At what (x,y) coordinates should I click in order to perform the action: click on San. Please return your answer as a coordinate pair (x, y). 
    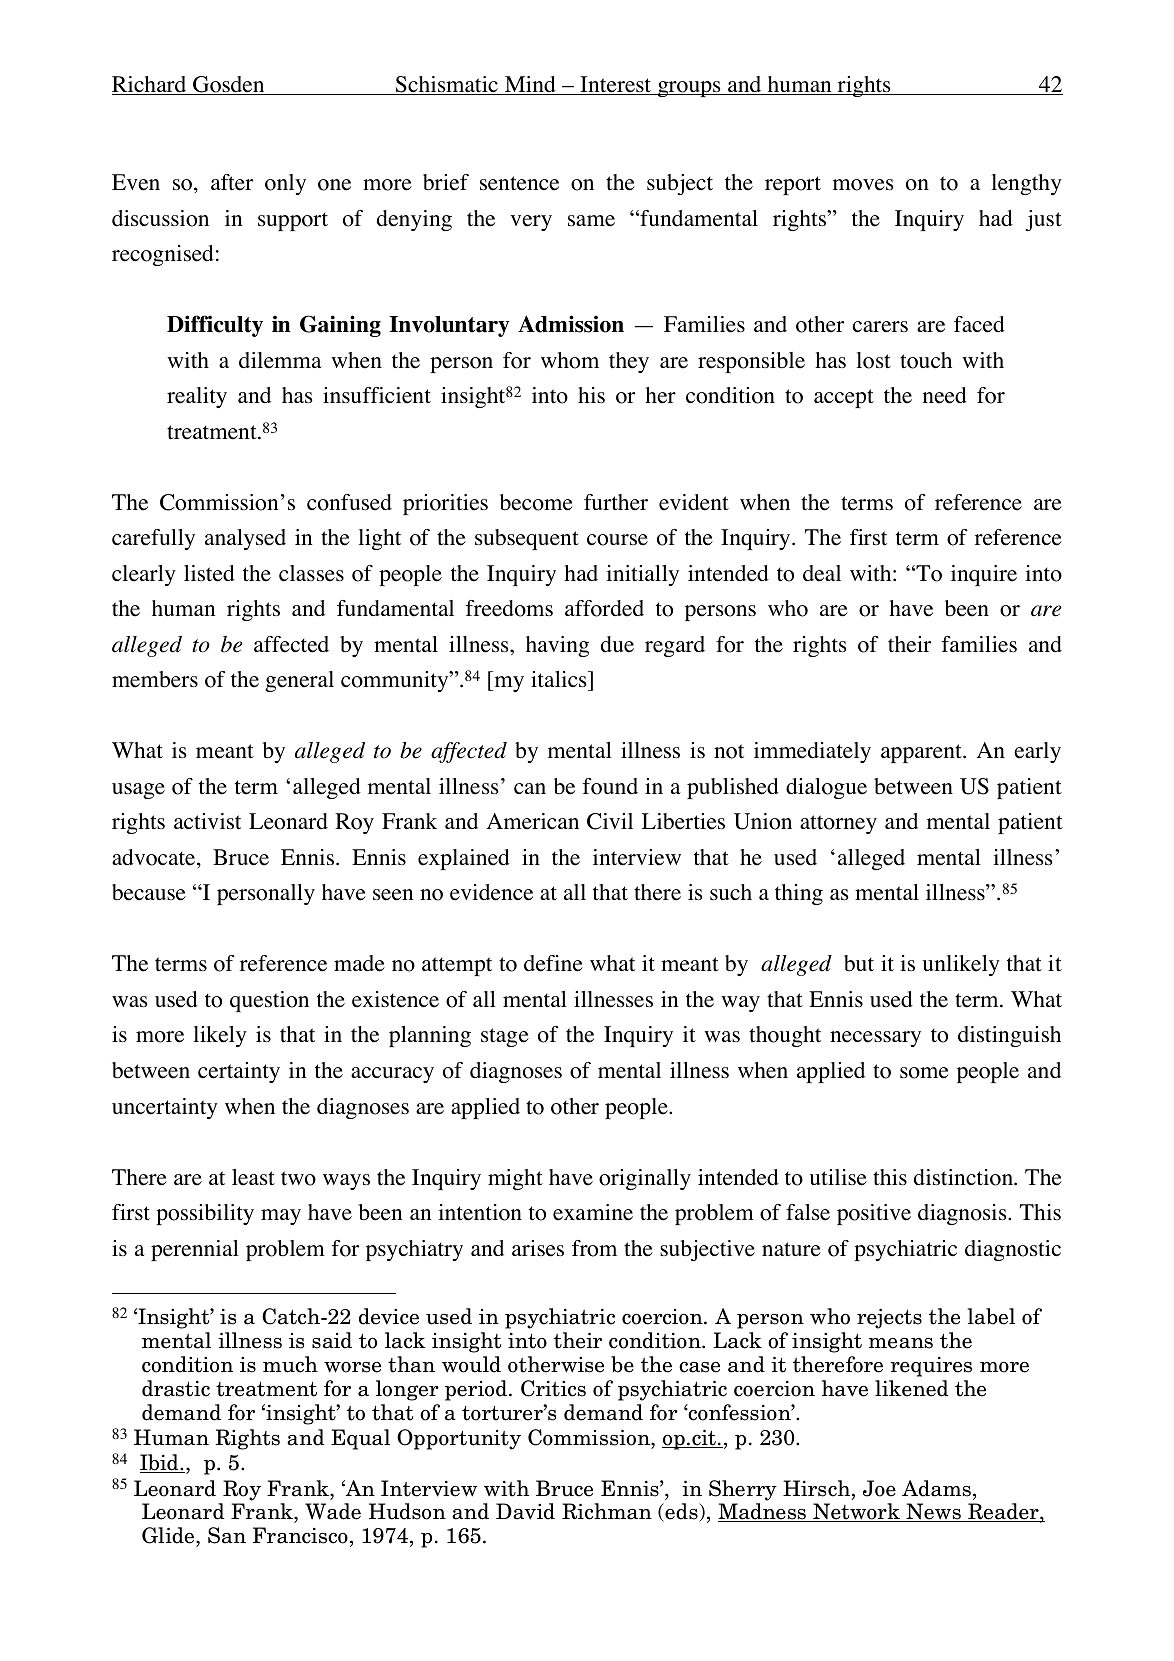
    Looking at the image, I should click on (227, 1535).
